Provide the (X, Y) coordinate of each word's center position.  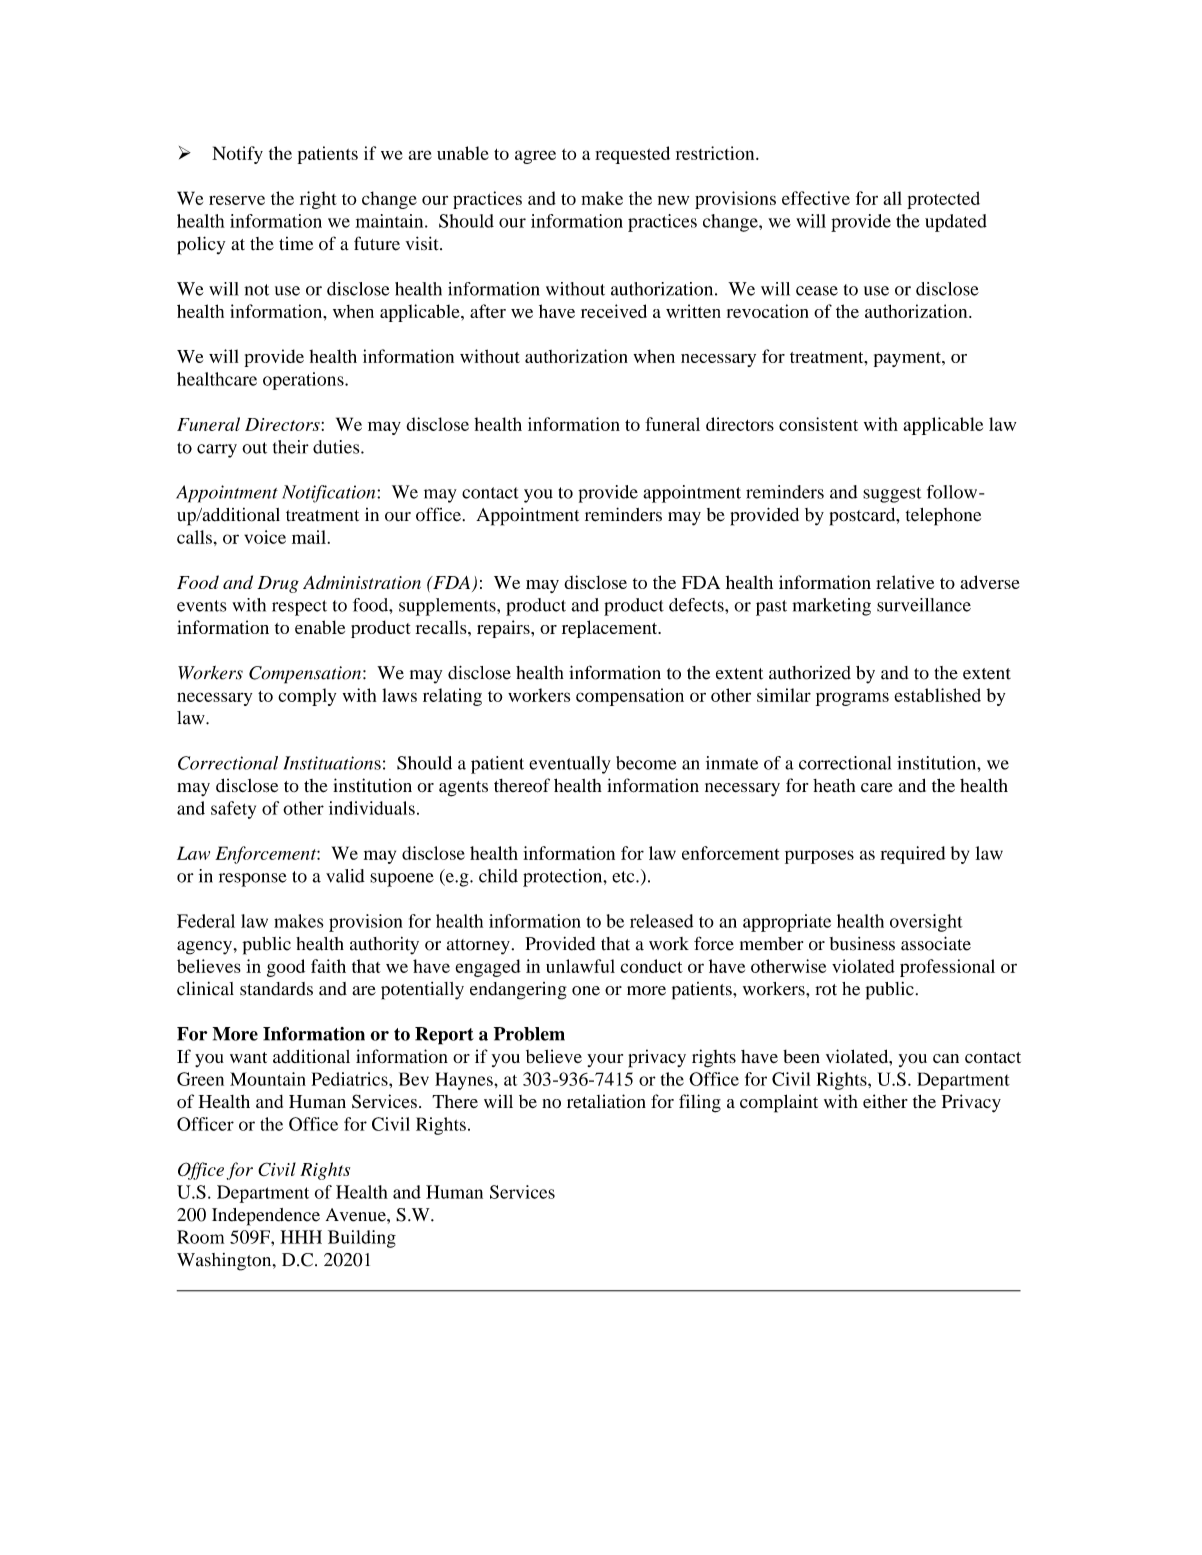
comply (307, 697)
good (286, 968)
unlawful (580, 966)
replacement (611, 629)
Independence (266, 1217)
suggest (892, 495)
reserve (237, 200)
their (291, 447)
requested (632, 155)
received (614, 311)
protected (943, 200)
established (937, 695)
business (862, 944)
